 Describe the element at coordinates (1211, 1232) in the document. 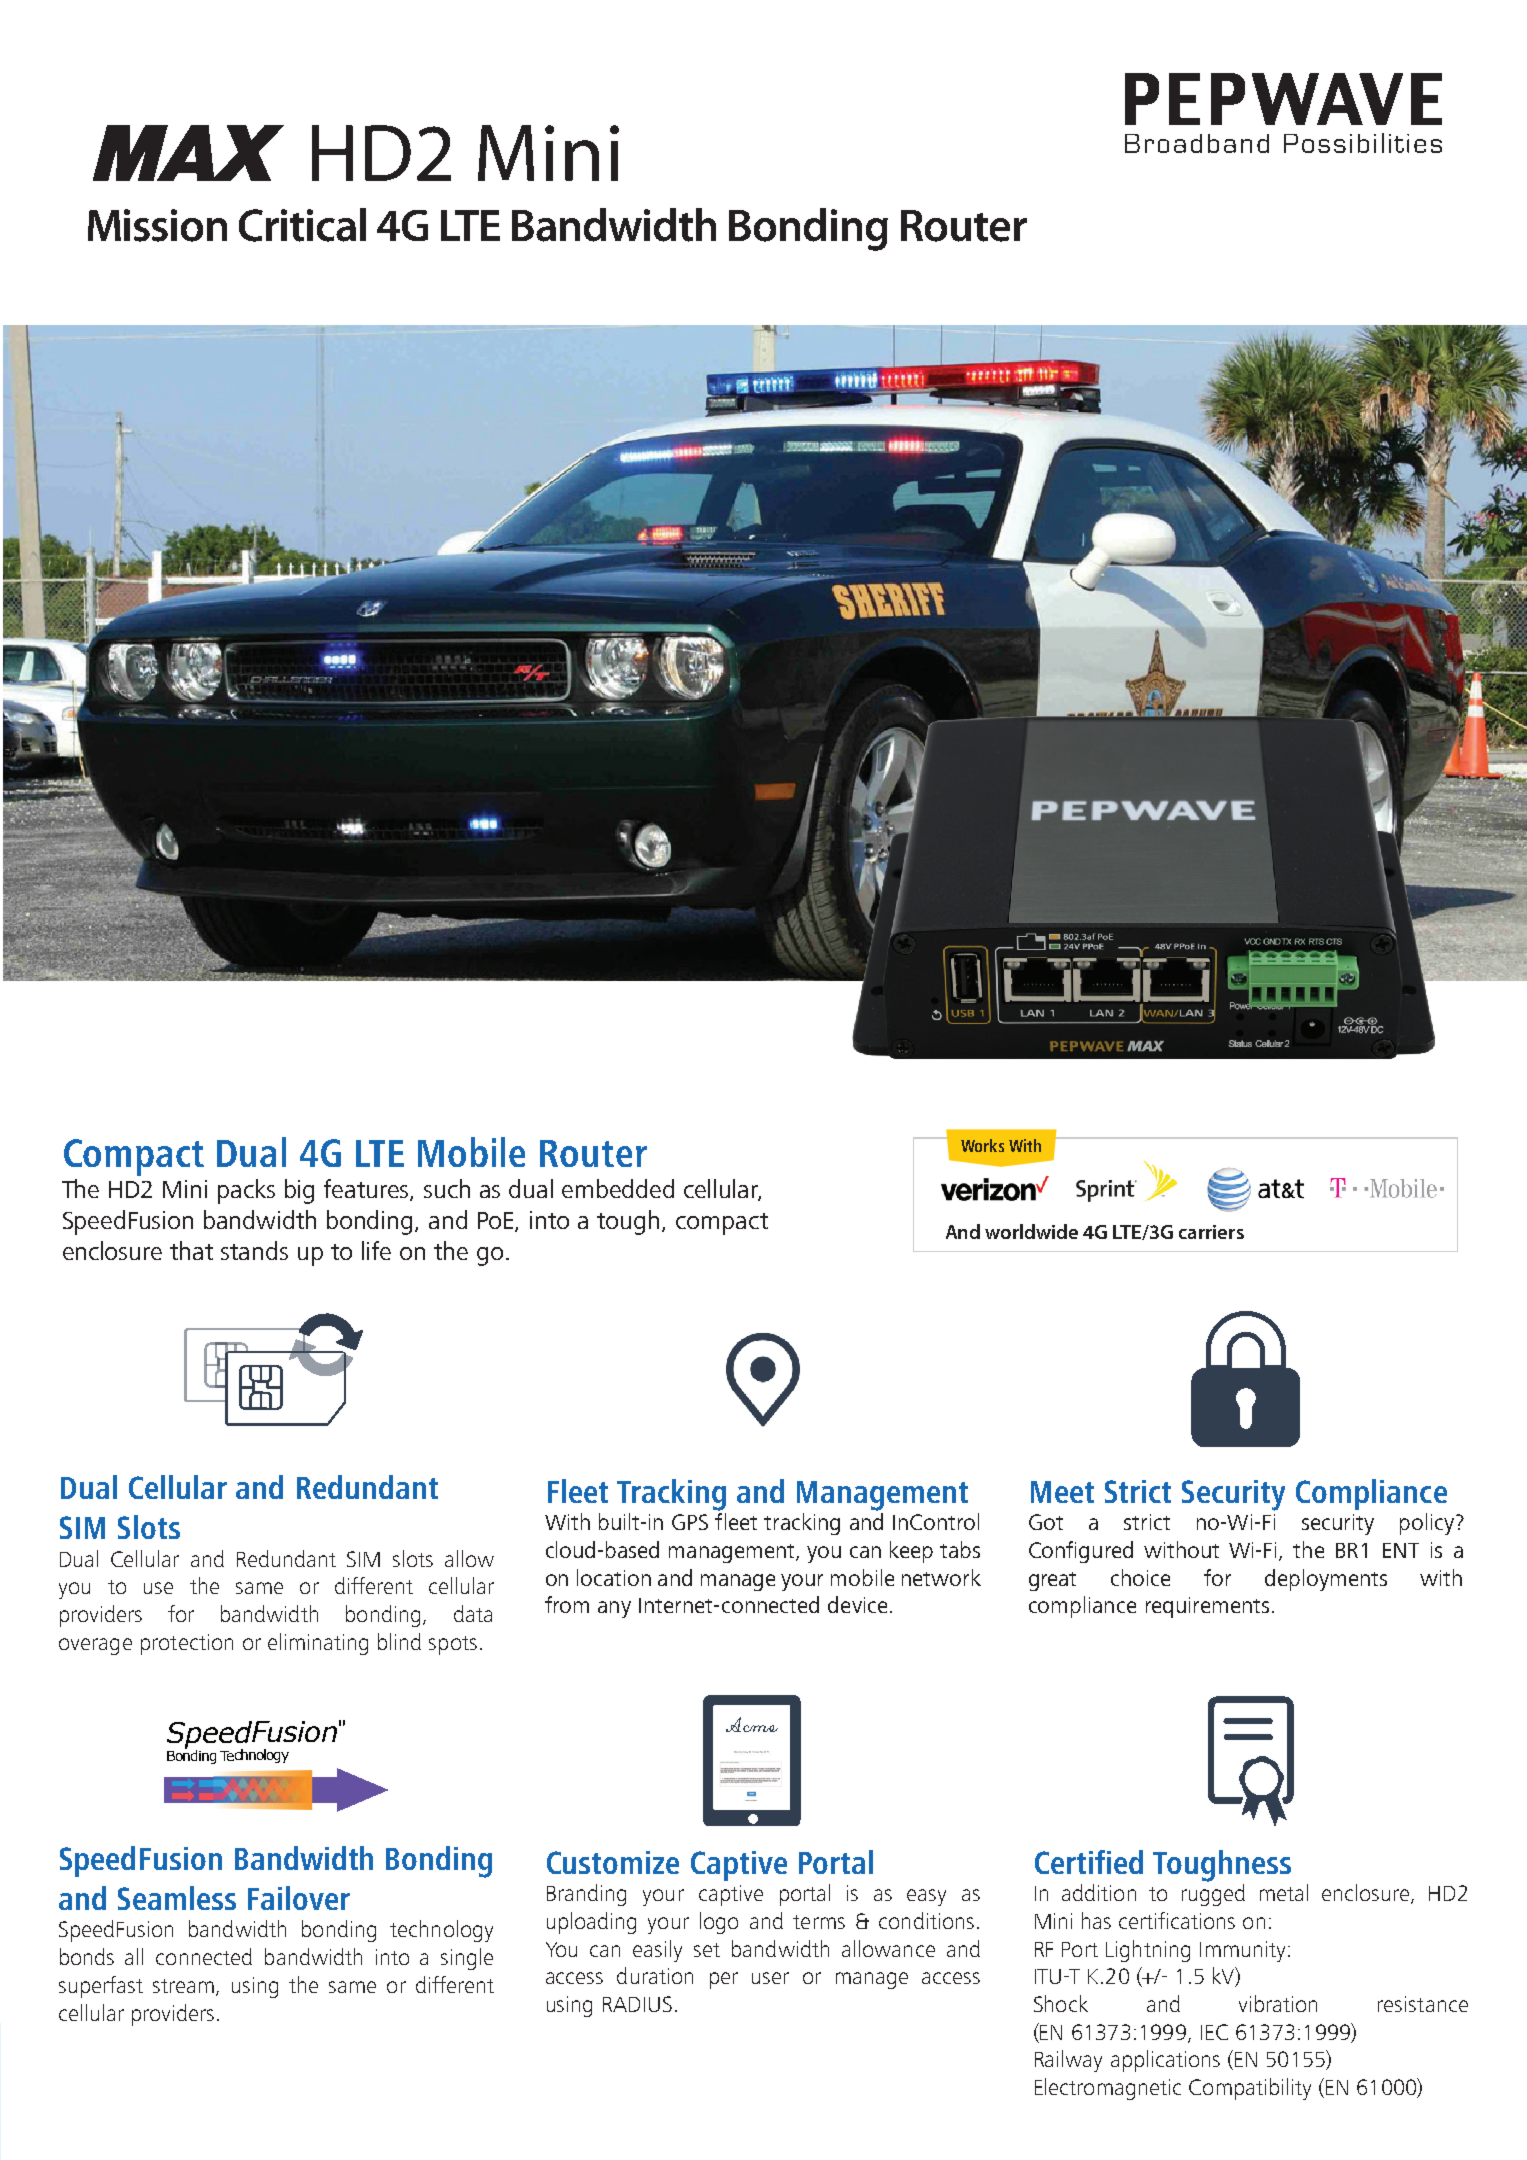

I see `carriers` at that location.
